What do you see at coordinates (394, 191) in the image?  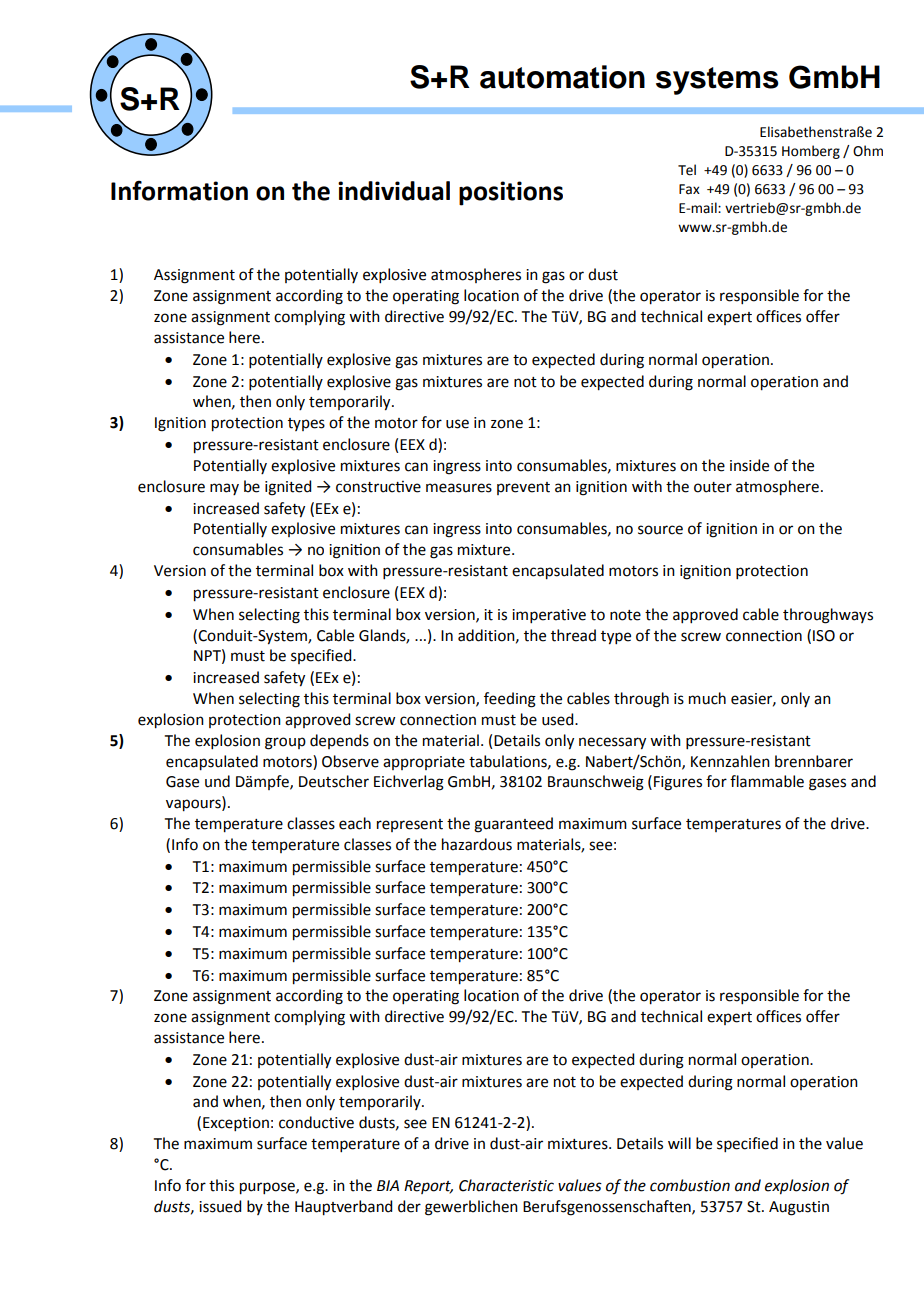 I see `individual` at bounding box center [394, 191].
